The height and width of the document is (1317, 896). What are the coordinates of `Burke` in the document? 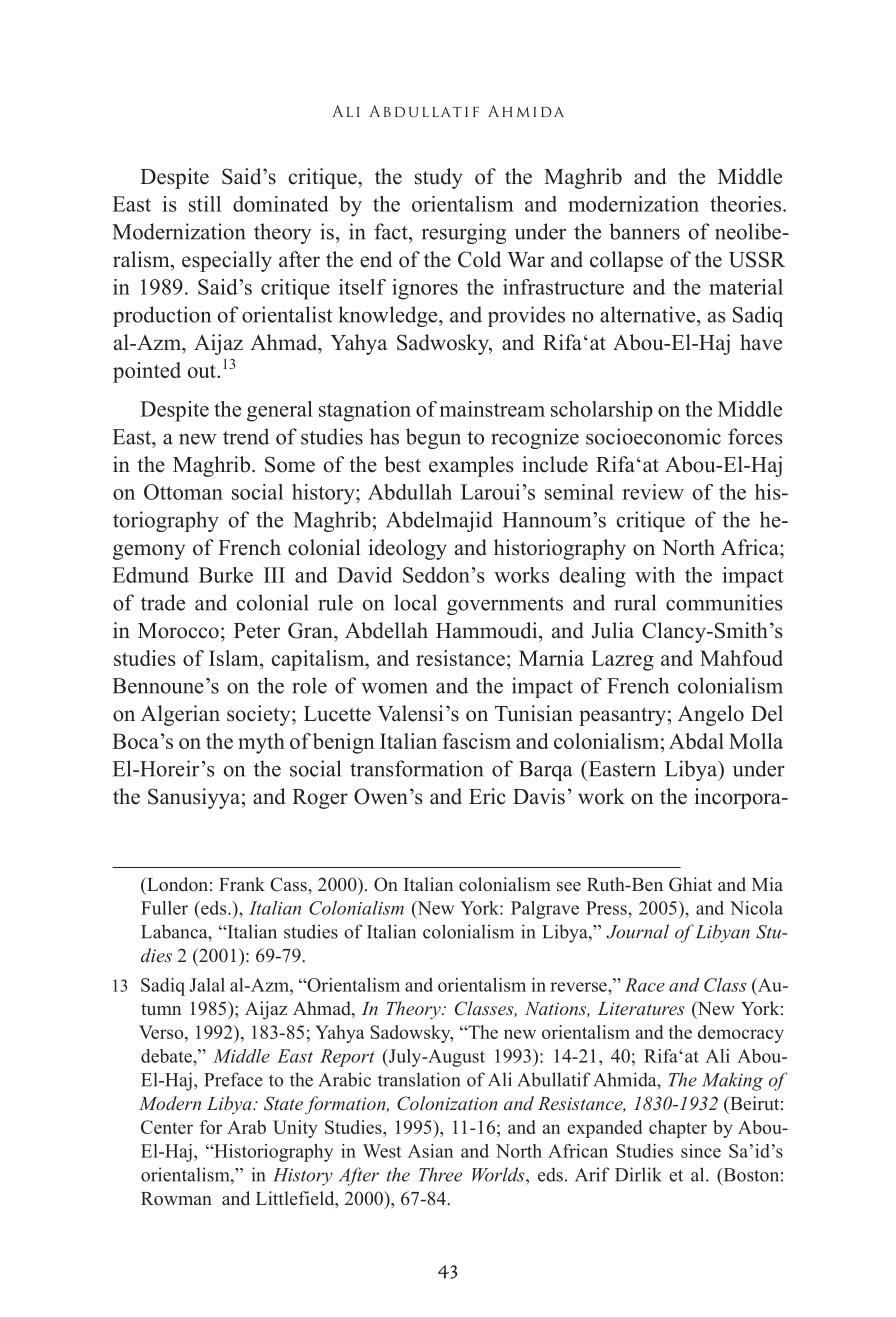 It's located at (226, 575).
